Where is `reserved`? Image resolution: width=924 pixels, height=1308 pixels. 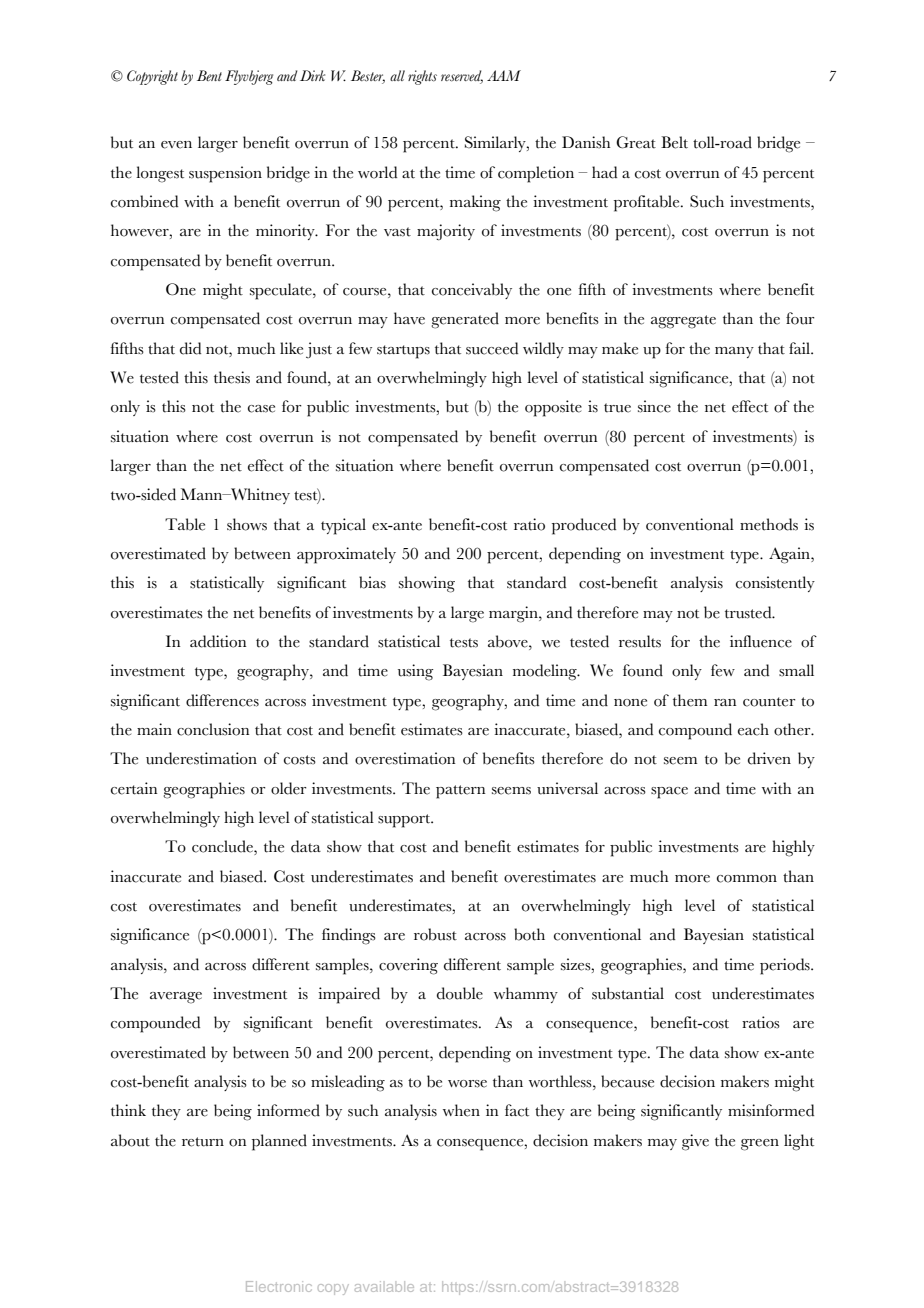 reserved is located at coordinates (462, 76).
